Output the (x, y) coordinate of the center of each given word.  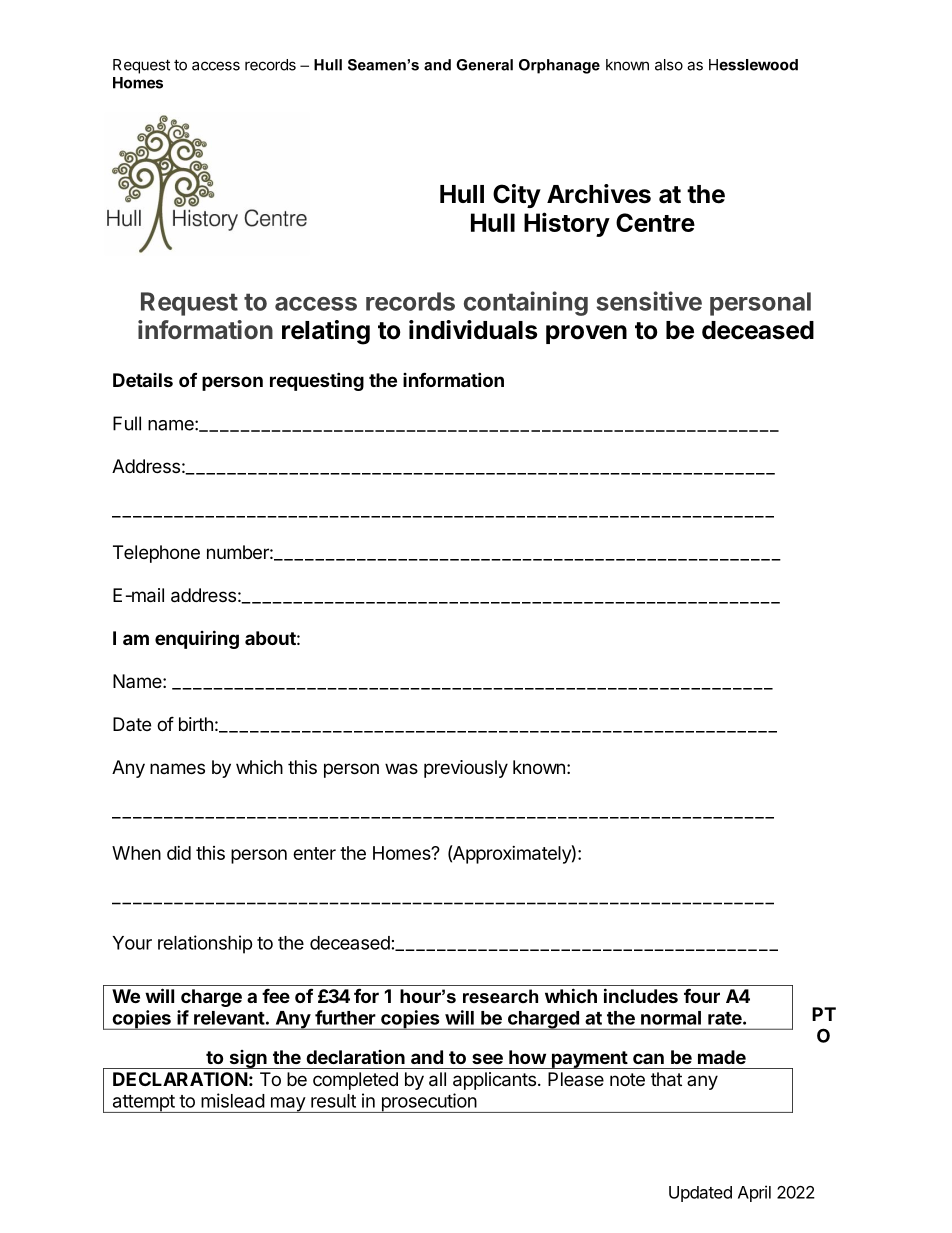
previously (466, 769)
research (500, 996)
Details (143, 380)
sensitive (649, 301)
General (484, 65)
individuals (473, 330)
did (179, 853)
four (702, 996)
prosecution (428, 1103)
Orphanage (559, 66)
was (401, 769)
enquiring (197, 639)
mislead (233, 1100)
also (669, 65)
